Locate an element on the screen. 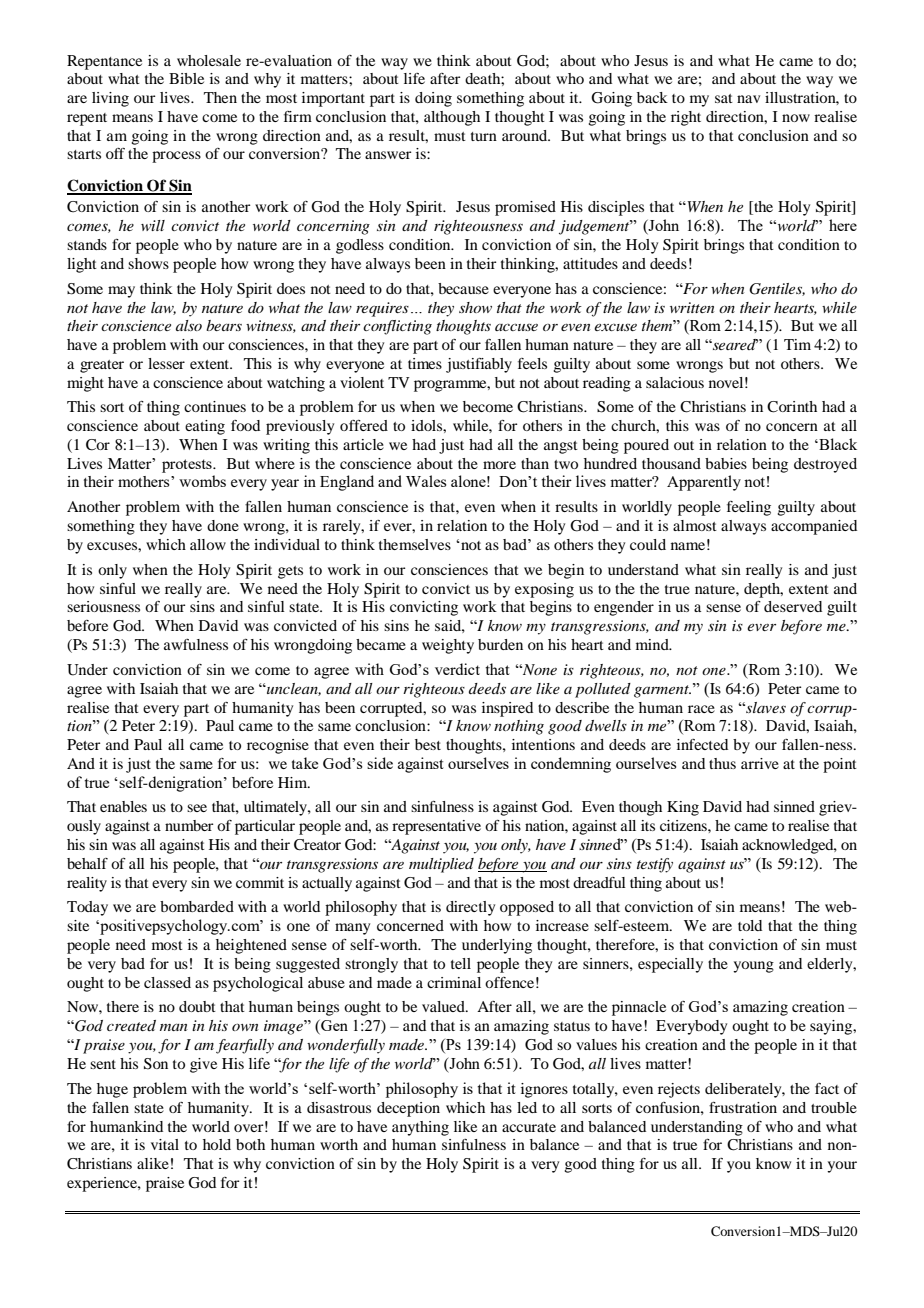 The width and height of the screenshot is (924, 1308). vital is located at coordinates (165, 1144).
